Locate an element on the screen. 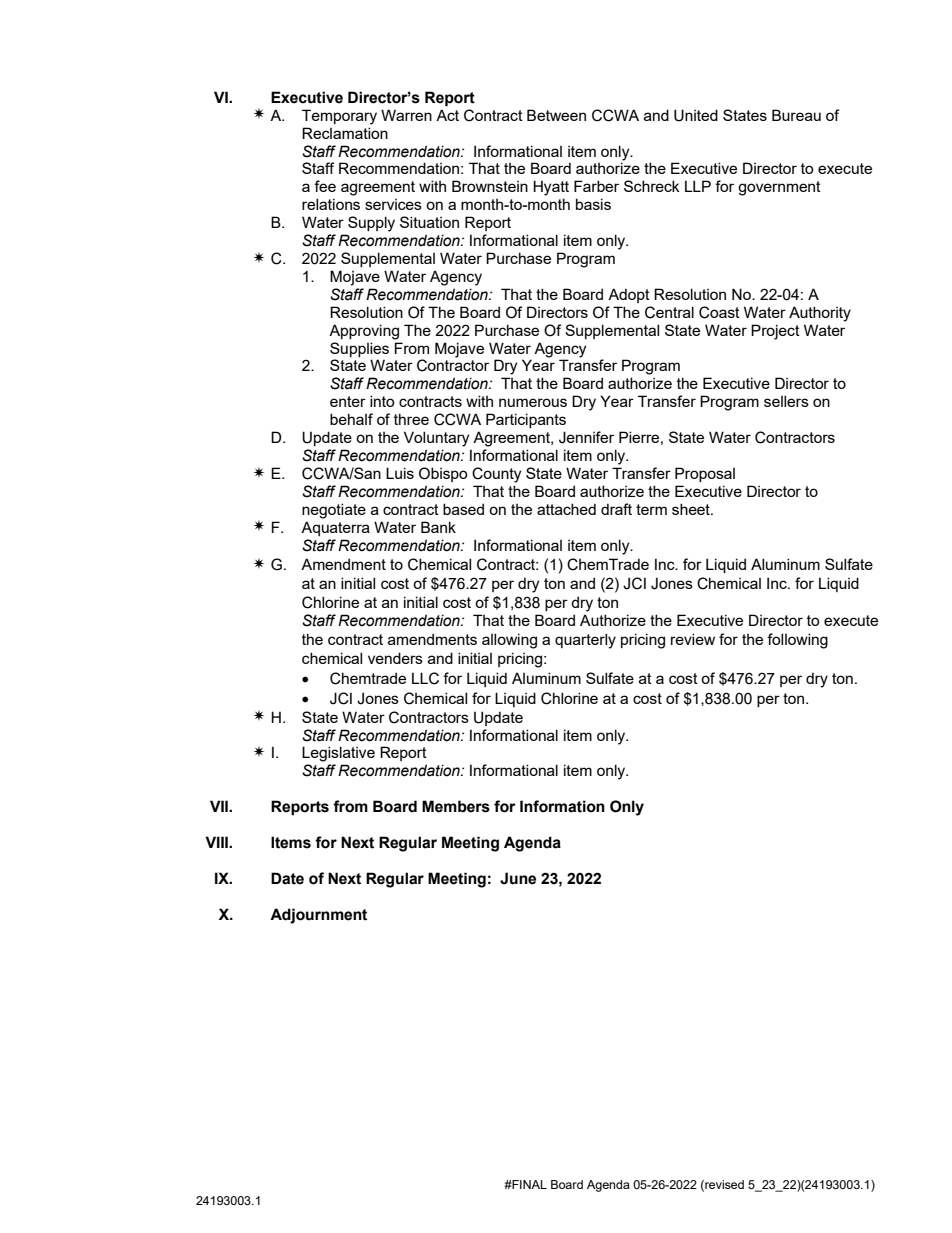 This screenshot has width=952, height=1233. sheet is located at coordinates (692, 509).
